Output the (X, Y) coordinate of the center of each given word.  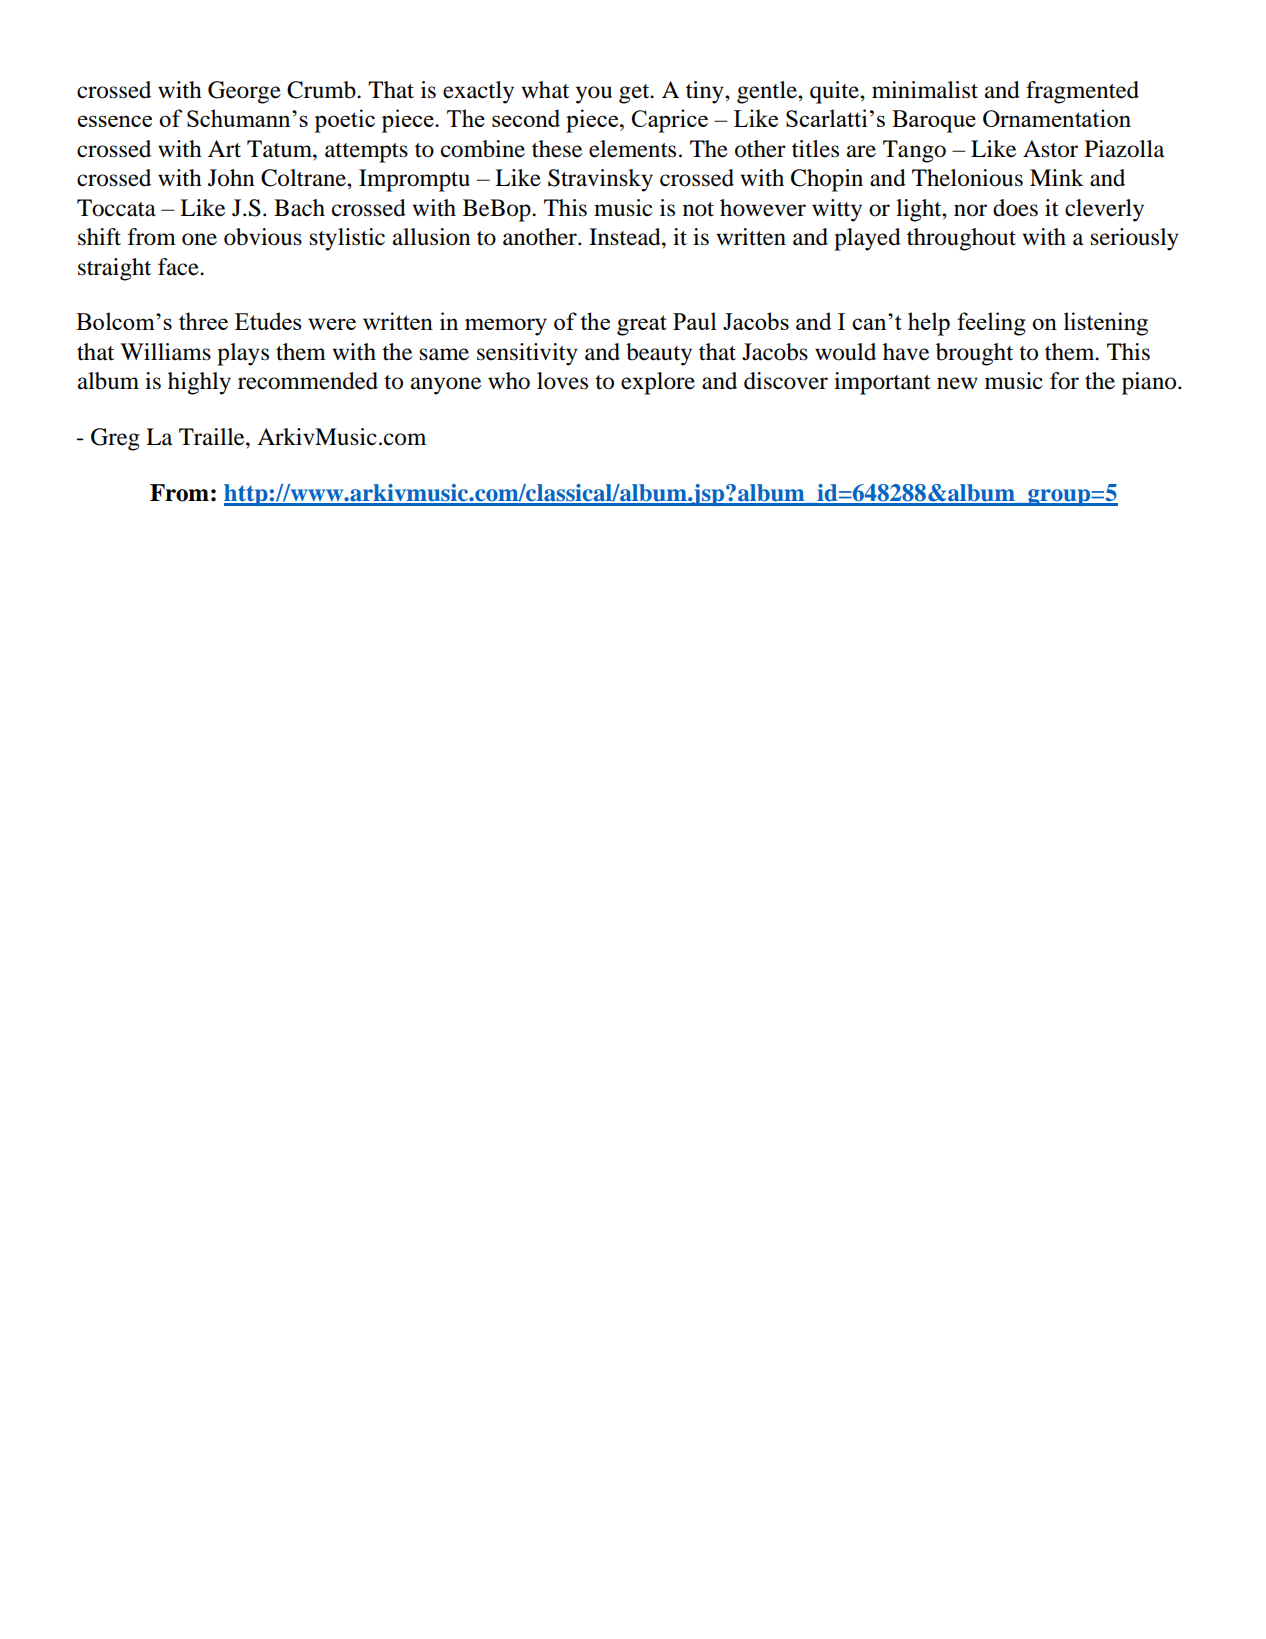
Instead (626, 237)
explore (658, 383)
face (179, 267)
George (244, 92)
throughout (961, 239)
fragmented (1082, 92)
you (594, 95)
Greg (115, 439)
